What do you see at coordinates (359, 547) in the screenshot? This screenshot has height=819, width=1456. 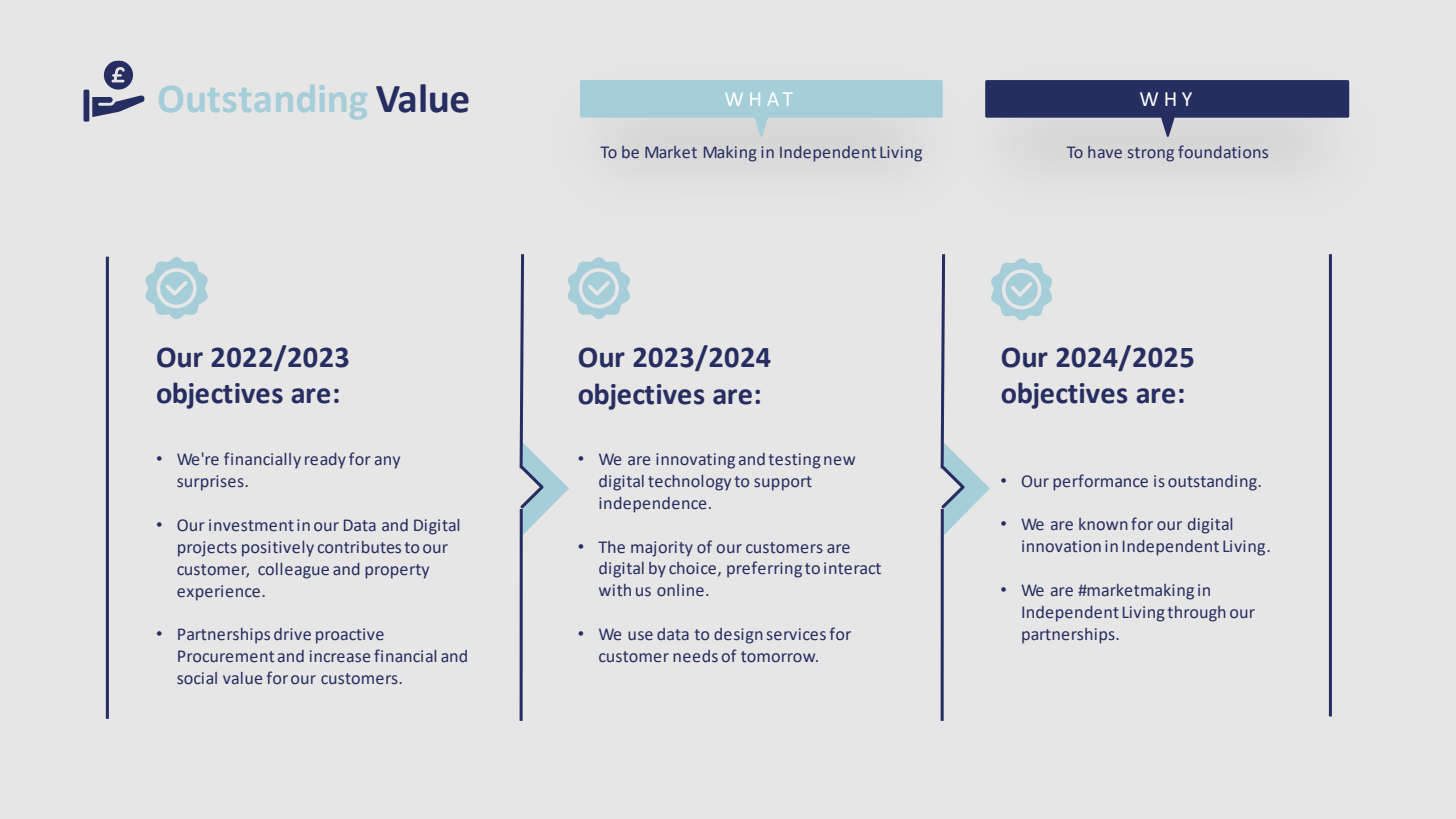 I see `contributes` at bounding box center [359, 547].
